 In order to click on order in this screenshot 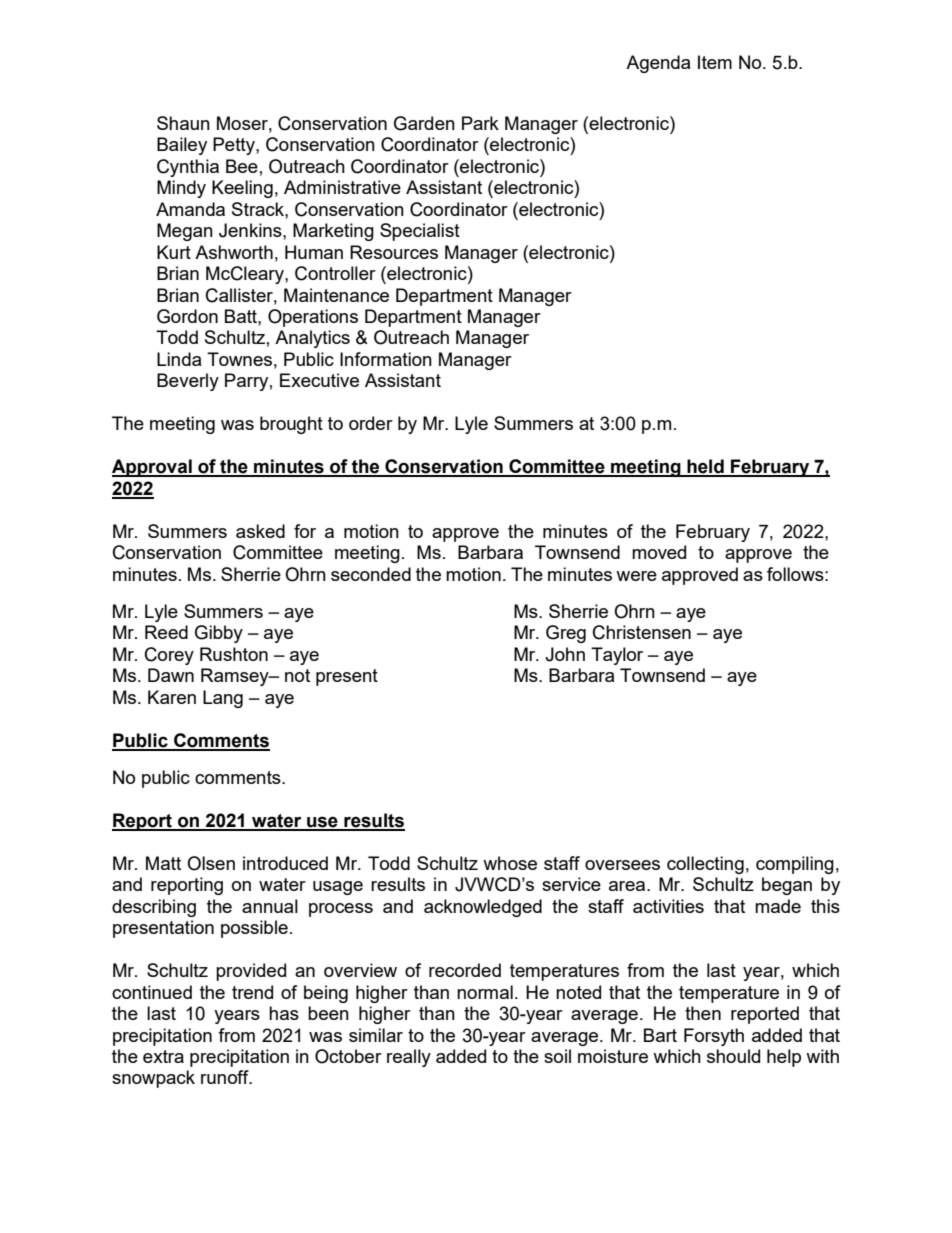, I will do `click(371, 423)`.
